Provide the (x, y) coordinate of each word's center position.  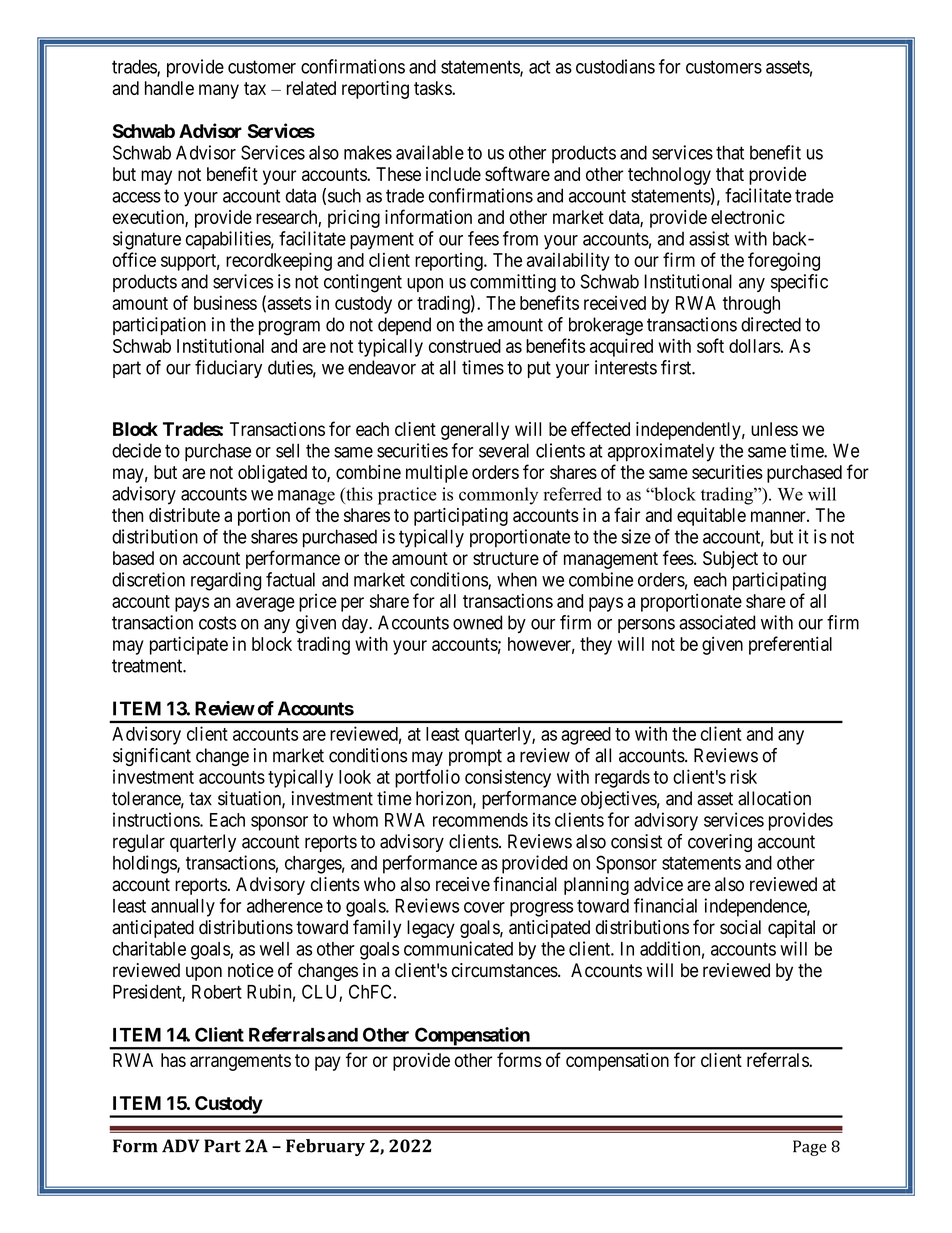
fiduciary (228, 369)
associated (717, 622)
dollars (754, 346)
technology (669, 176)
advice (658, 884)
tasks (433, 88)
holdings (145, 864)
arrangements (240, 1062)
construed (465, 346)
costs (217, 623)
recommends (480, 820)
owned (477, 622)
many (219, 91)
